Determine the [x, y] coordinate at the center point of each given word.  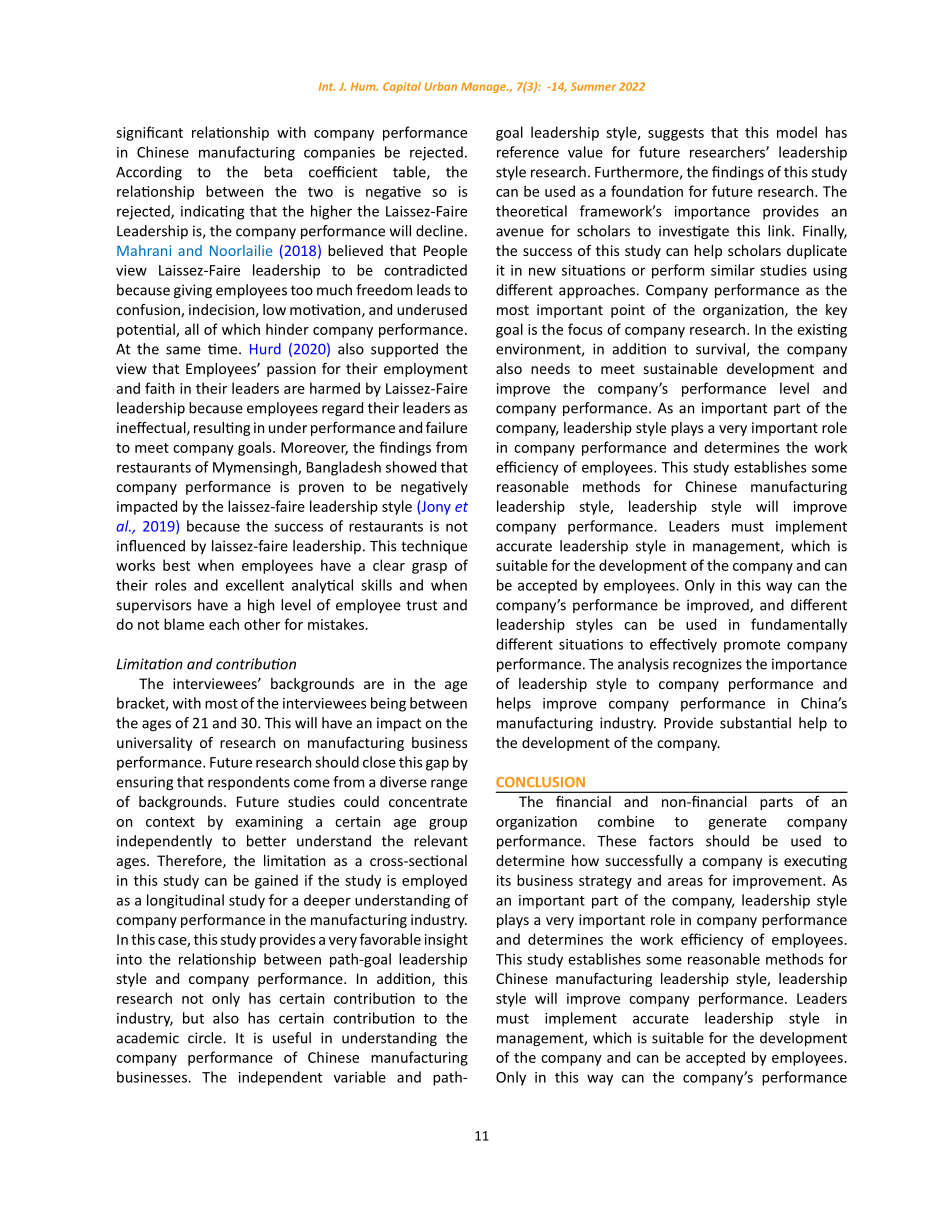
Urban [441, 86]
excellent [255, 585]
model [797, 132]
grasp [429, 568]
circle [206, 1038]
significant [149, 133]
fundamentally [799, 625]
